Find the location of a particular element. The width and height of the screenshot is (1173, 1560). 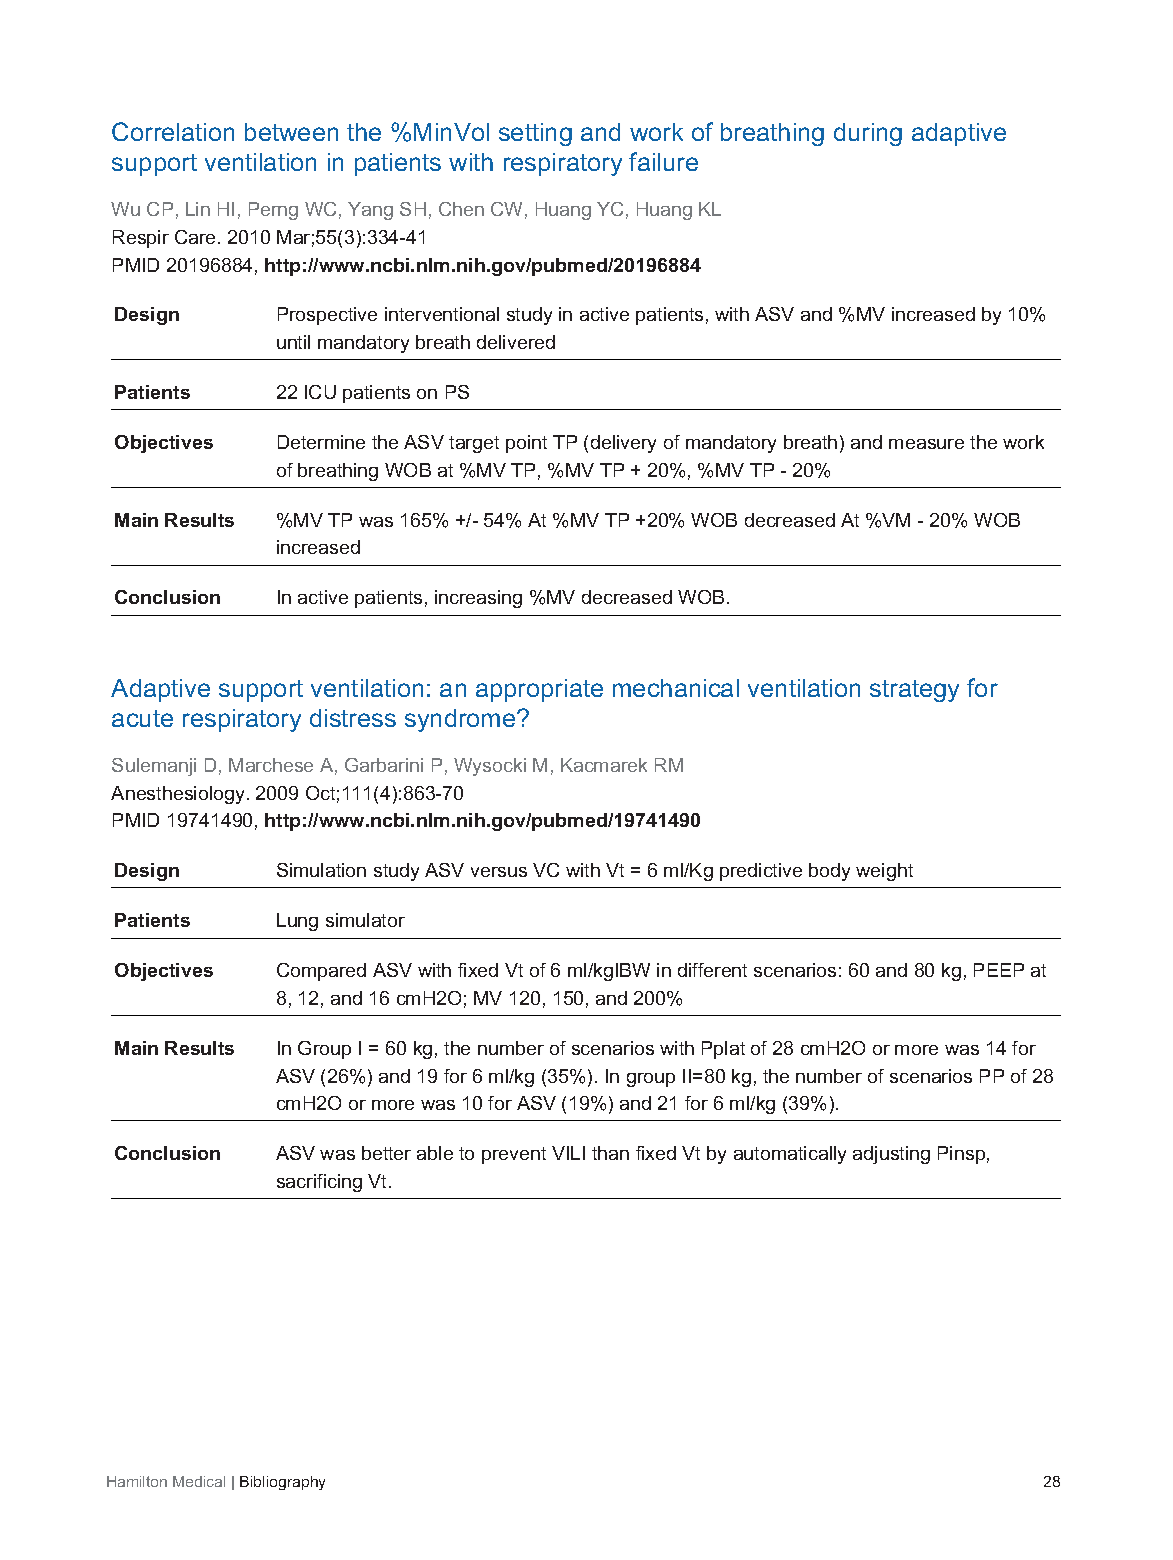

weight is located at coordinates (884, 872).
